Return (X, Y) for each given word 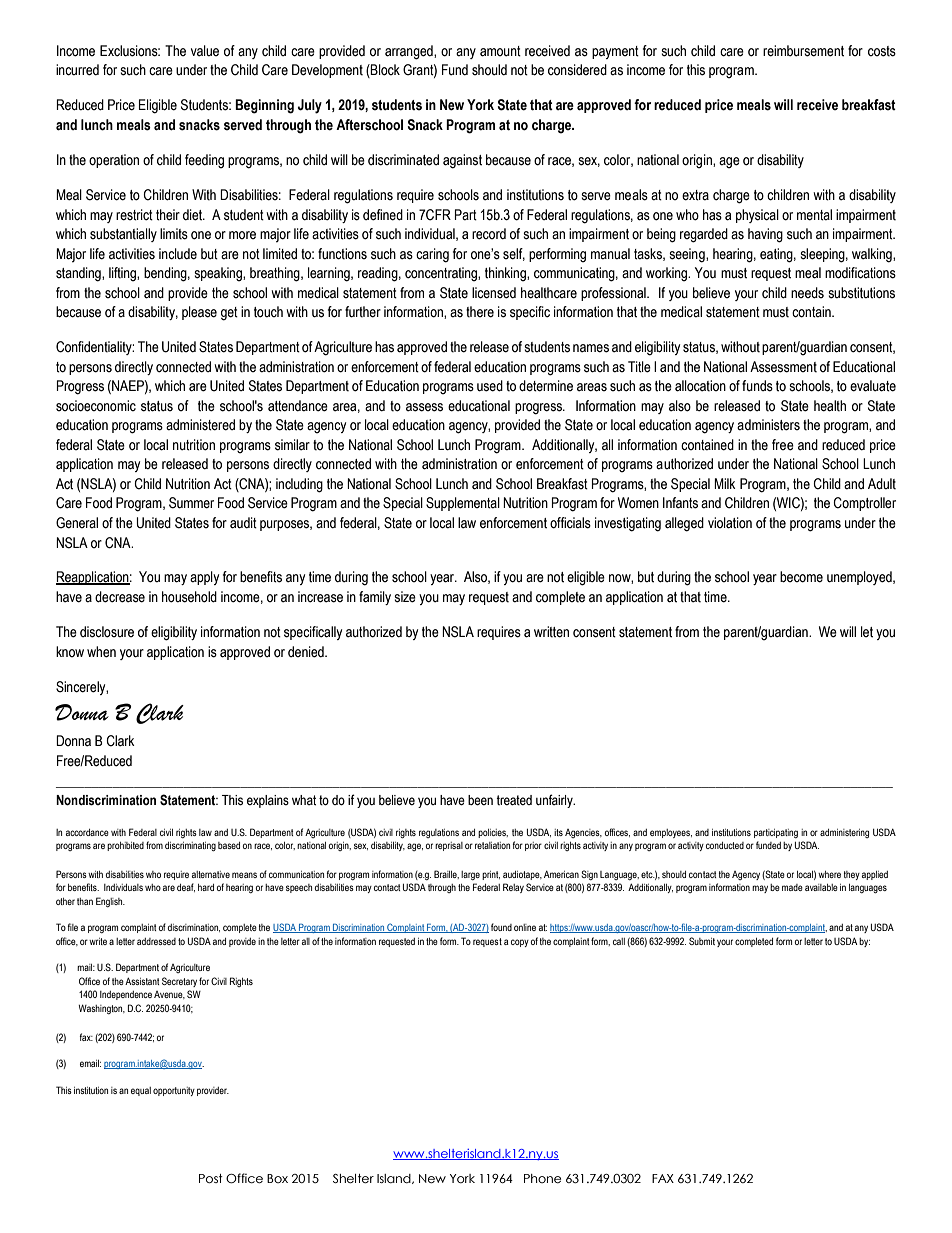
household (189, 597)
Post (211, 1179)
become (801, 577)
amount (500, 51)
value (205, 51)
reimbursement (803, 51)
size (405, 597)
